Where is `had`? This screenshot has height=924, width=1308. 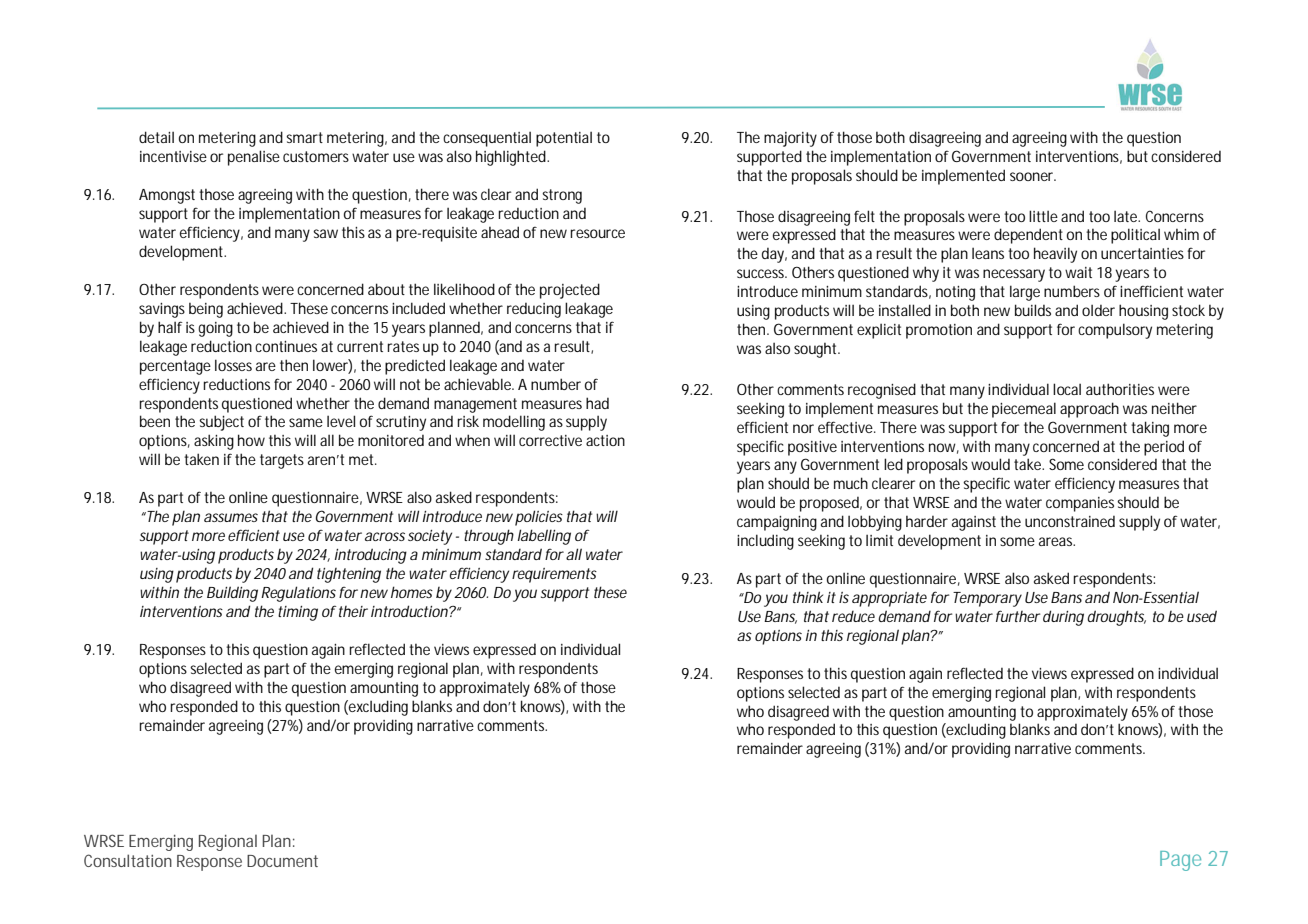 had is located at coordinates (597, 403).
